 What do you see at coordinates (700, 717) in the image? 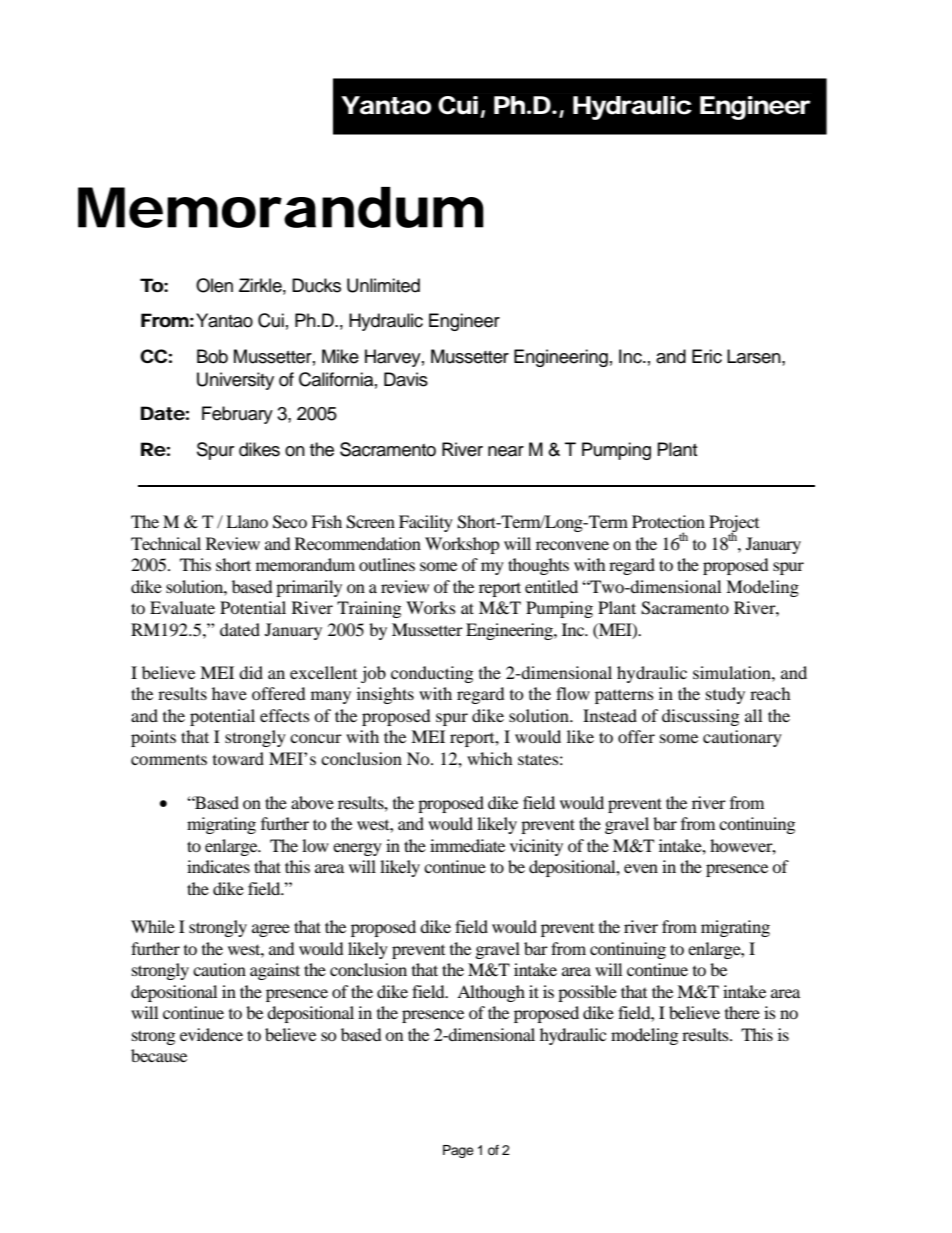
I see `discussing` at bounding box center [700, 717].
